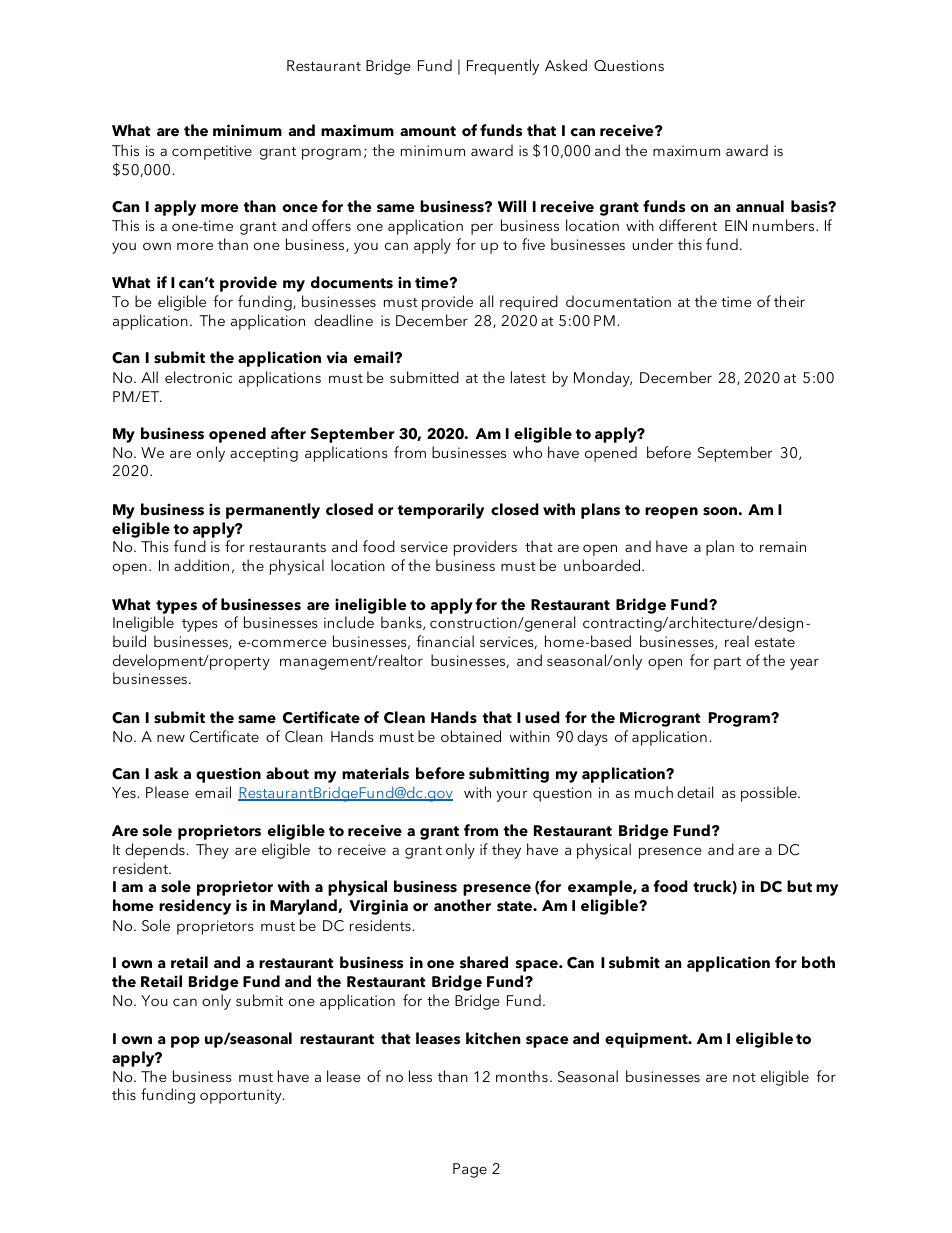 The width and height of the page is (952, 1233). Describe the element at coordinates (503, 67) in the page. I see `Frequently` at that location.
